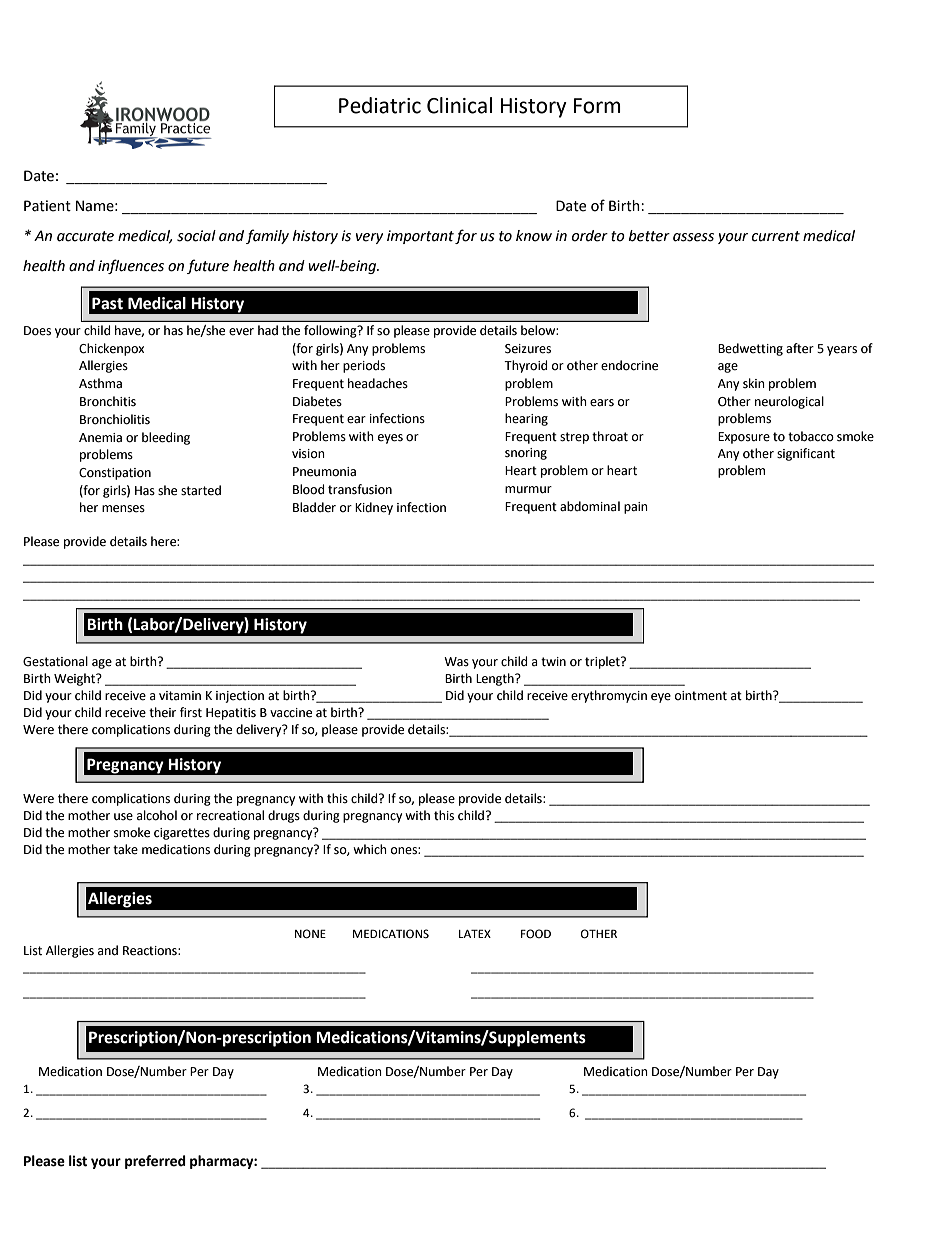  What do you see at coordinates (456, 662) in the page?
I see `Was` at bounding box center [456, 662].
